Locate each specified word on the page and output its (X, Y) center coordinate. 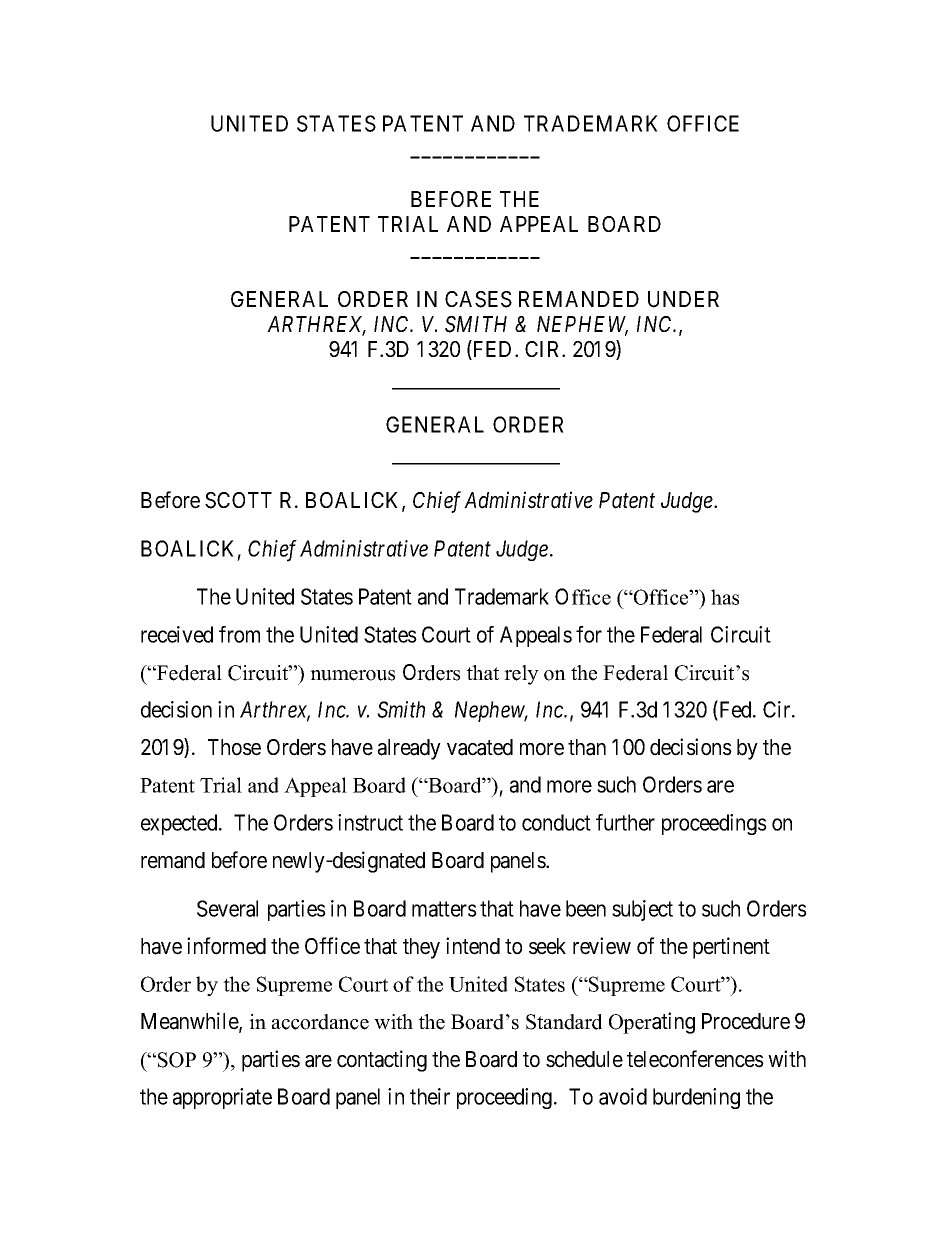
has (725, 597)
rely (521, 675)
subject (642, 910)
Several (227, 908)
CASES (478, 299)
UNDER (683, 299)
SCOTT (238, 500)
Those (234, 747)
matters (444, 909)
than (587, 747)
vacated (480, 747)
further (625, 822)
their (430, 1096)
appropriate (222, 1098)
